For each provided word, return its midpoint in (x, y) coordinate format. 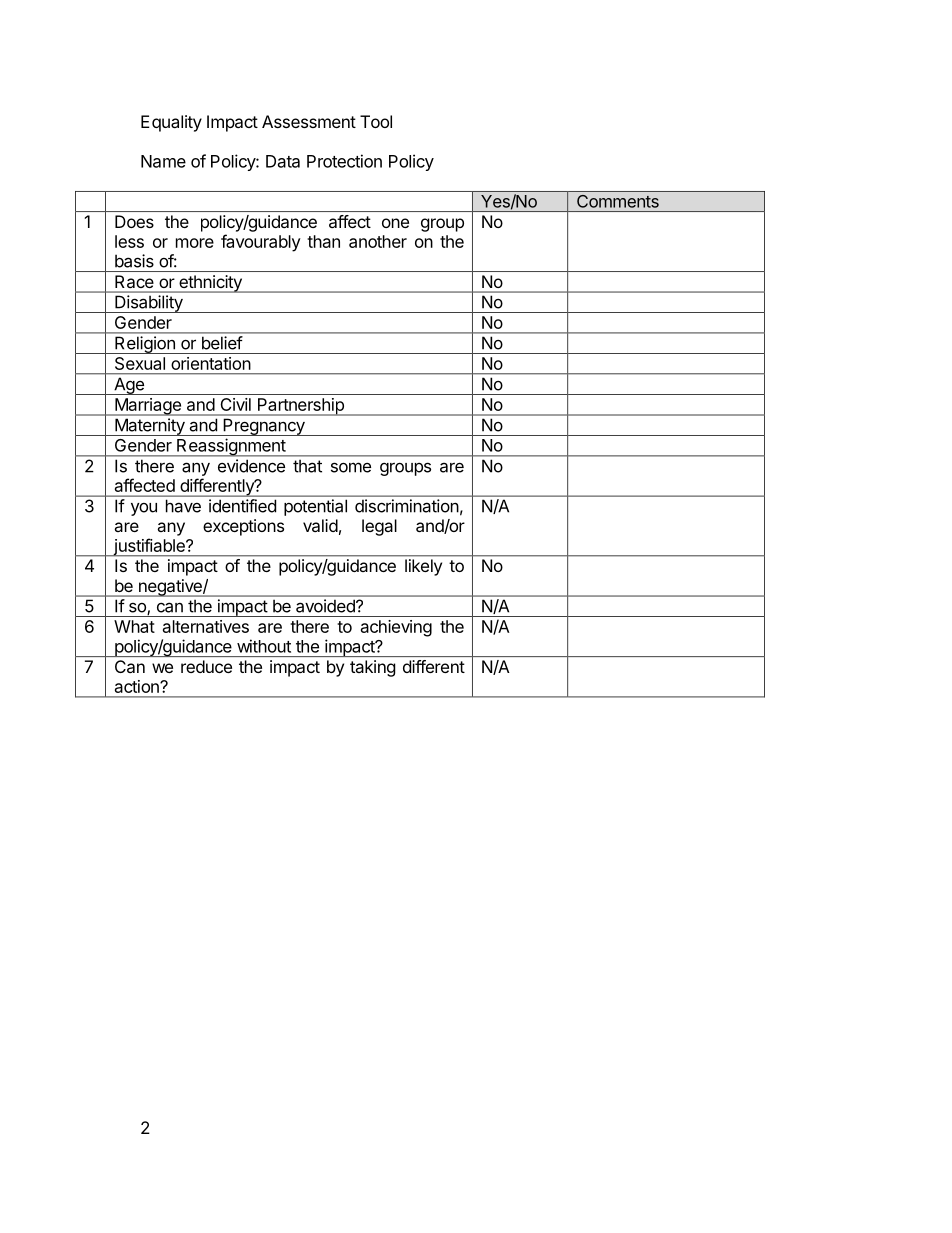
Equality (171, 123)
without (264, 646)
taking (372, 668)
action (138, 686)
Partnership (300, 407)
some (351, 467)
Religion (145, 345)
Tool (376, 121)
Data (283, 161)
